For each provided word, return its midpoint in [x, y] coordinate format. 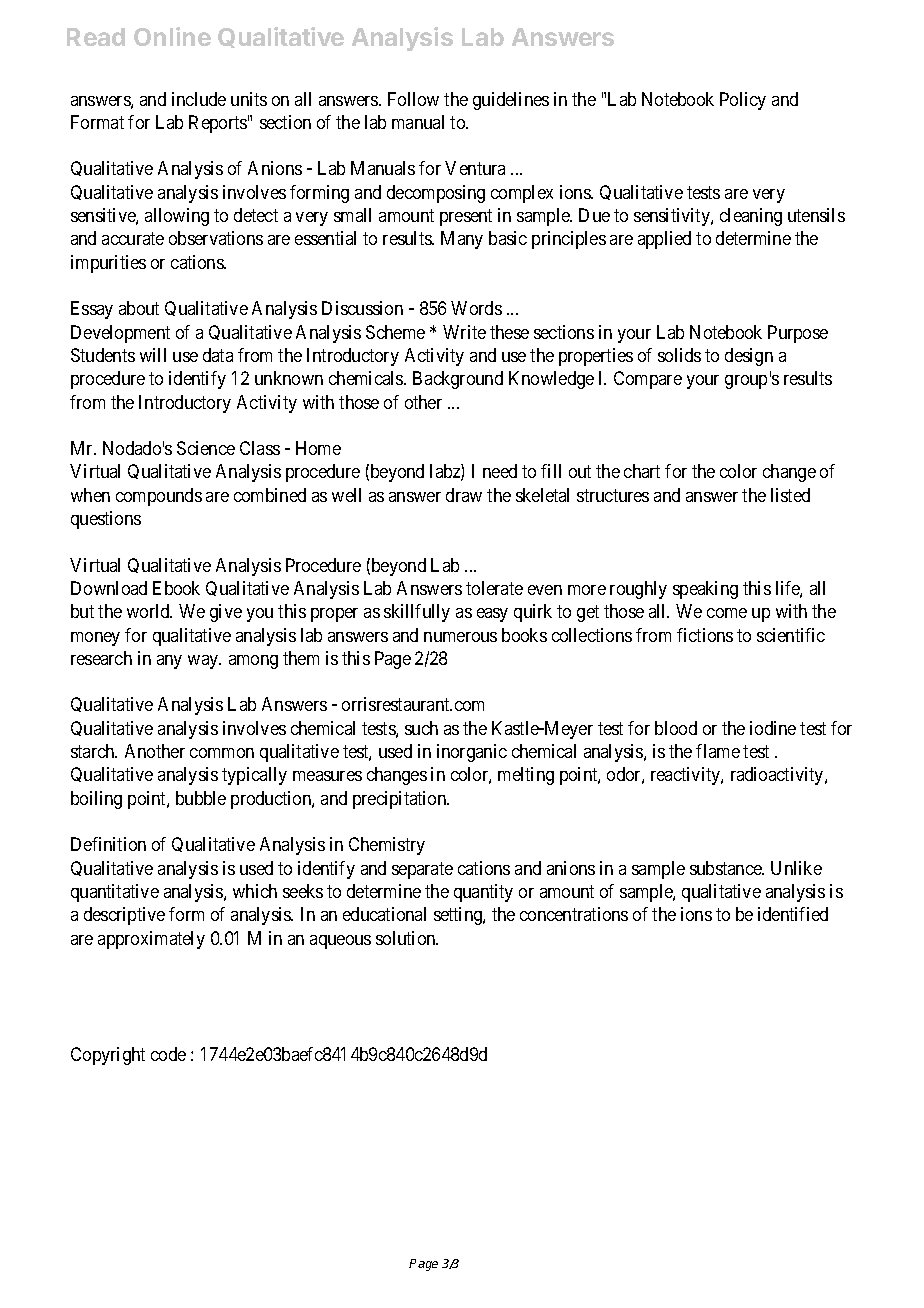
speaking [705, 590]
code [168, 1054]
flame [718, 751]
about [139, 308]
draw [464, 495]
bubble [201, 798]
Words [476, 308]
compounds [159, 497]
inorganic [472, 753]
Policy [743, 101]
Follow [413, 99]
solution [407, 938]
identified [793, 914]
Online [172, 36]
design [749, 357]
